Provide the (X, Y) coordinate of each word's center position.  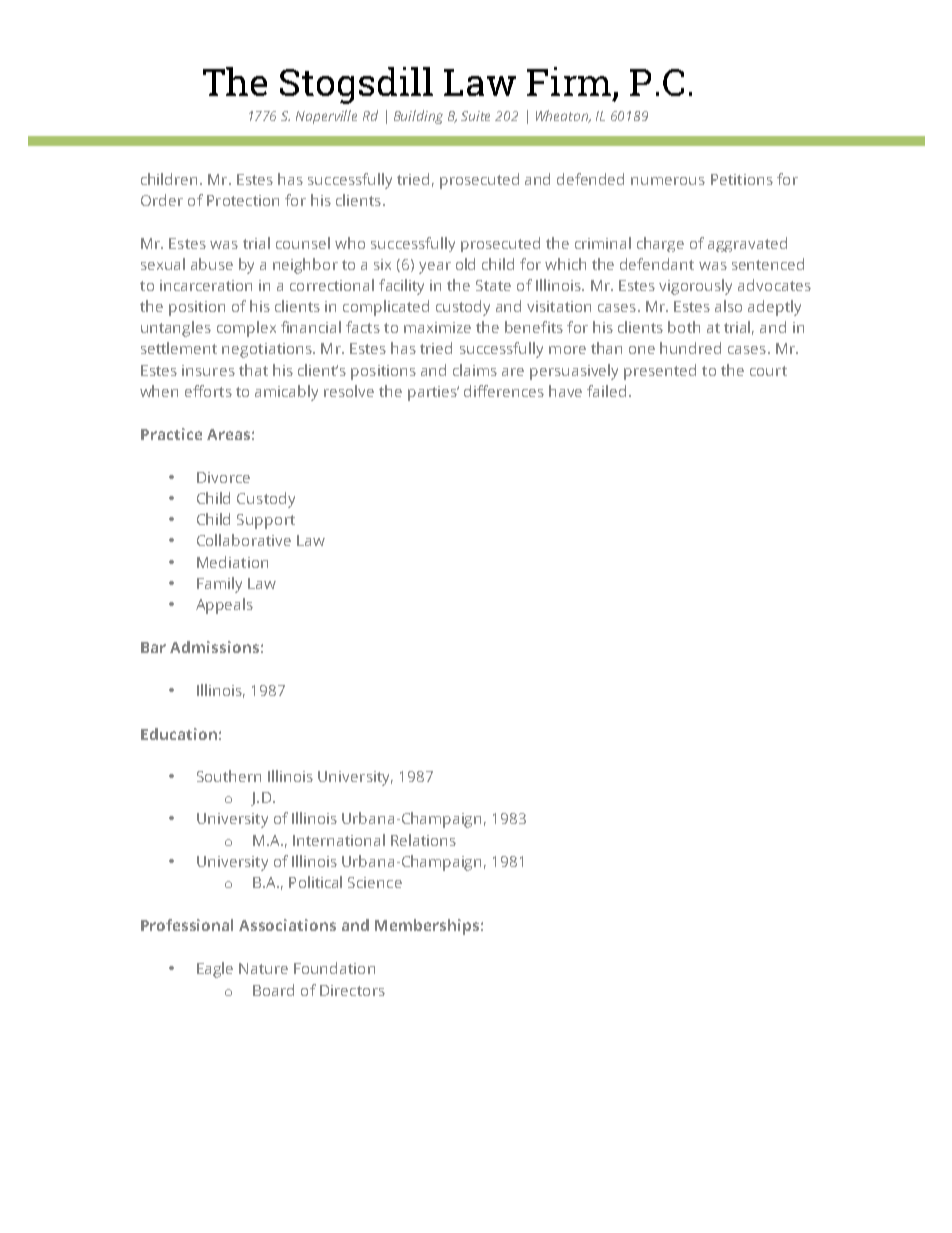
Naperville (326, 117)
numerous (668, 181)
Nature (263, 968)
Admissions (214, 647)
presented (660, 372)
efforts (208, 391)
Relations (423, 840)
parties (433, 393)
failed (606, 391)
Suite (475, 116)
